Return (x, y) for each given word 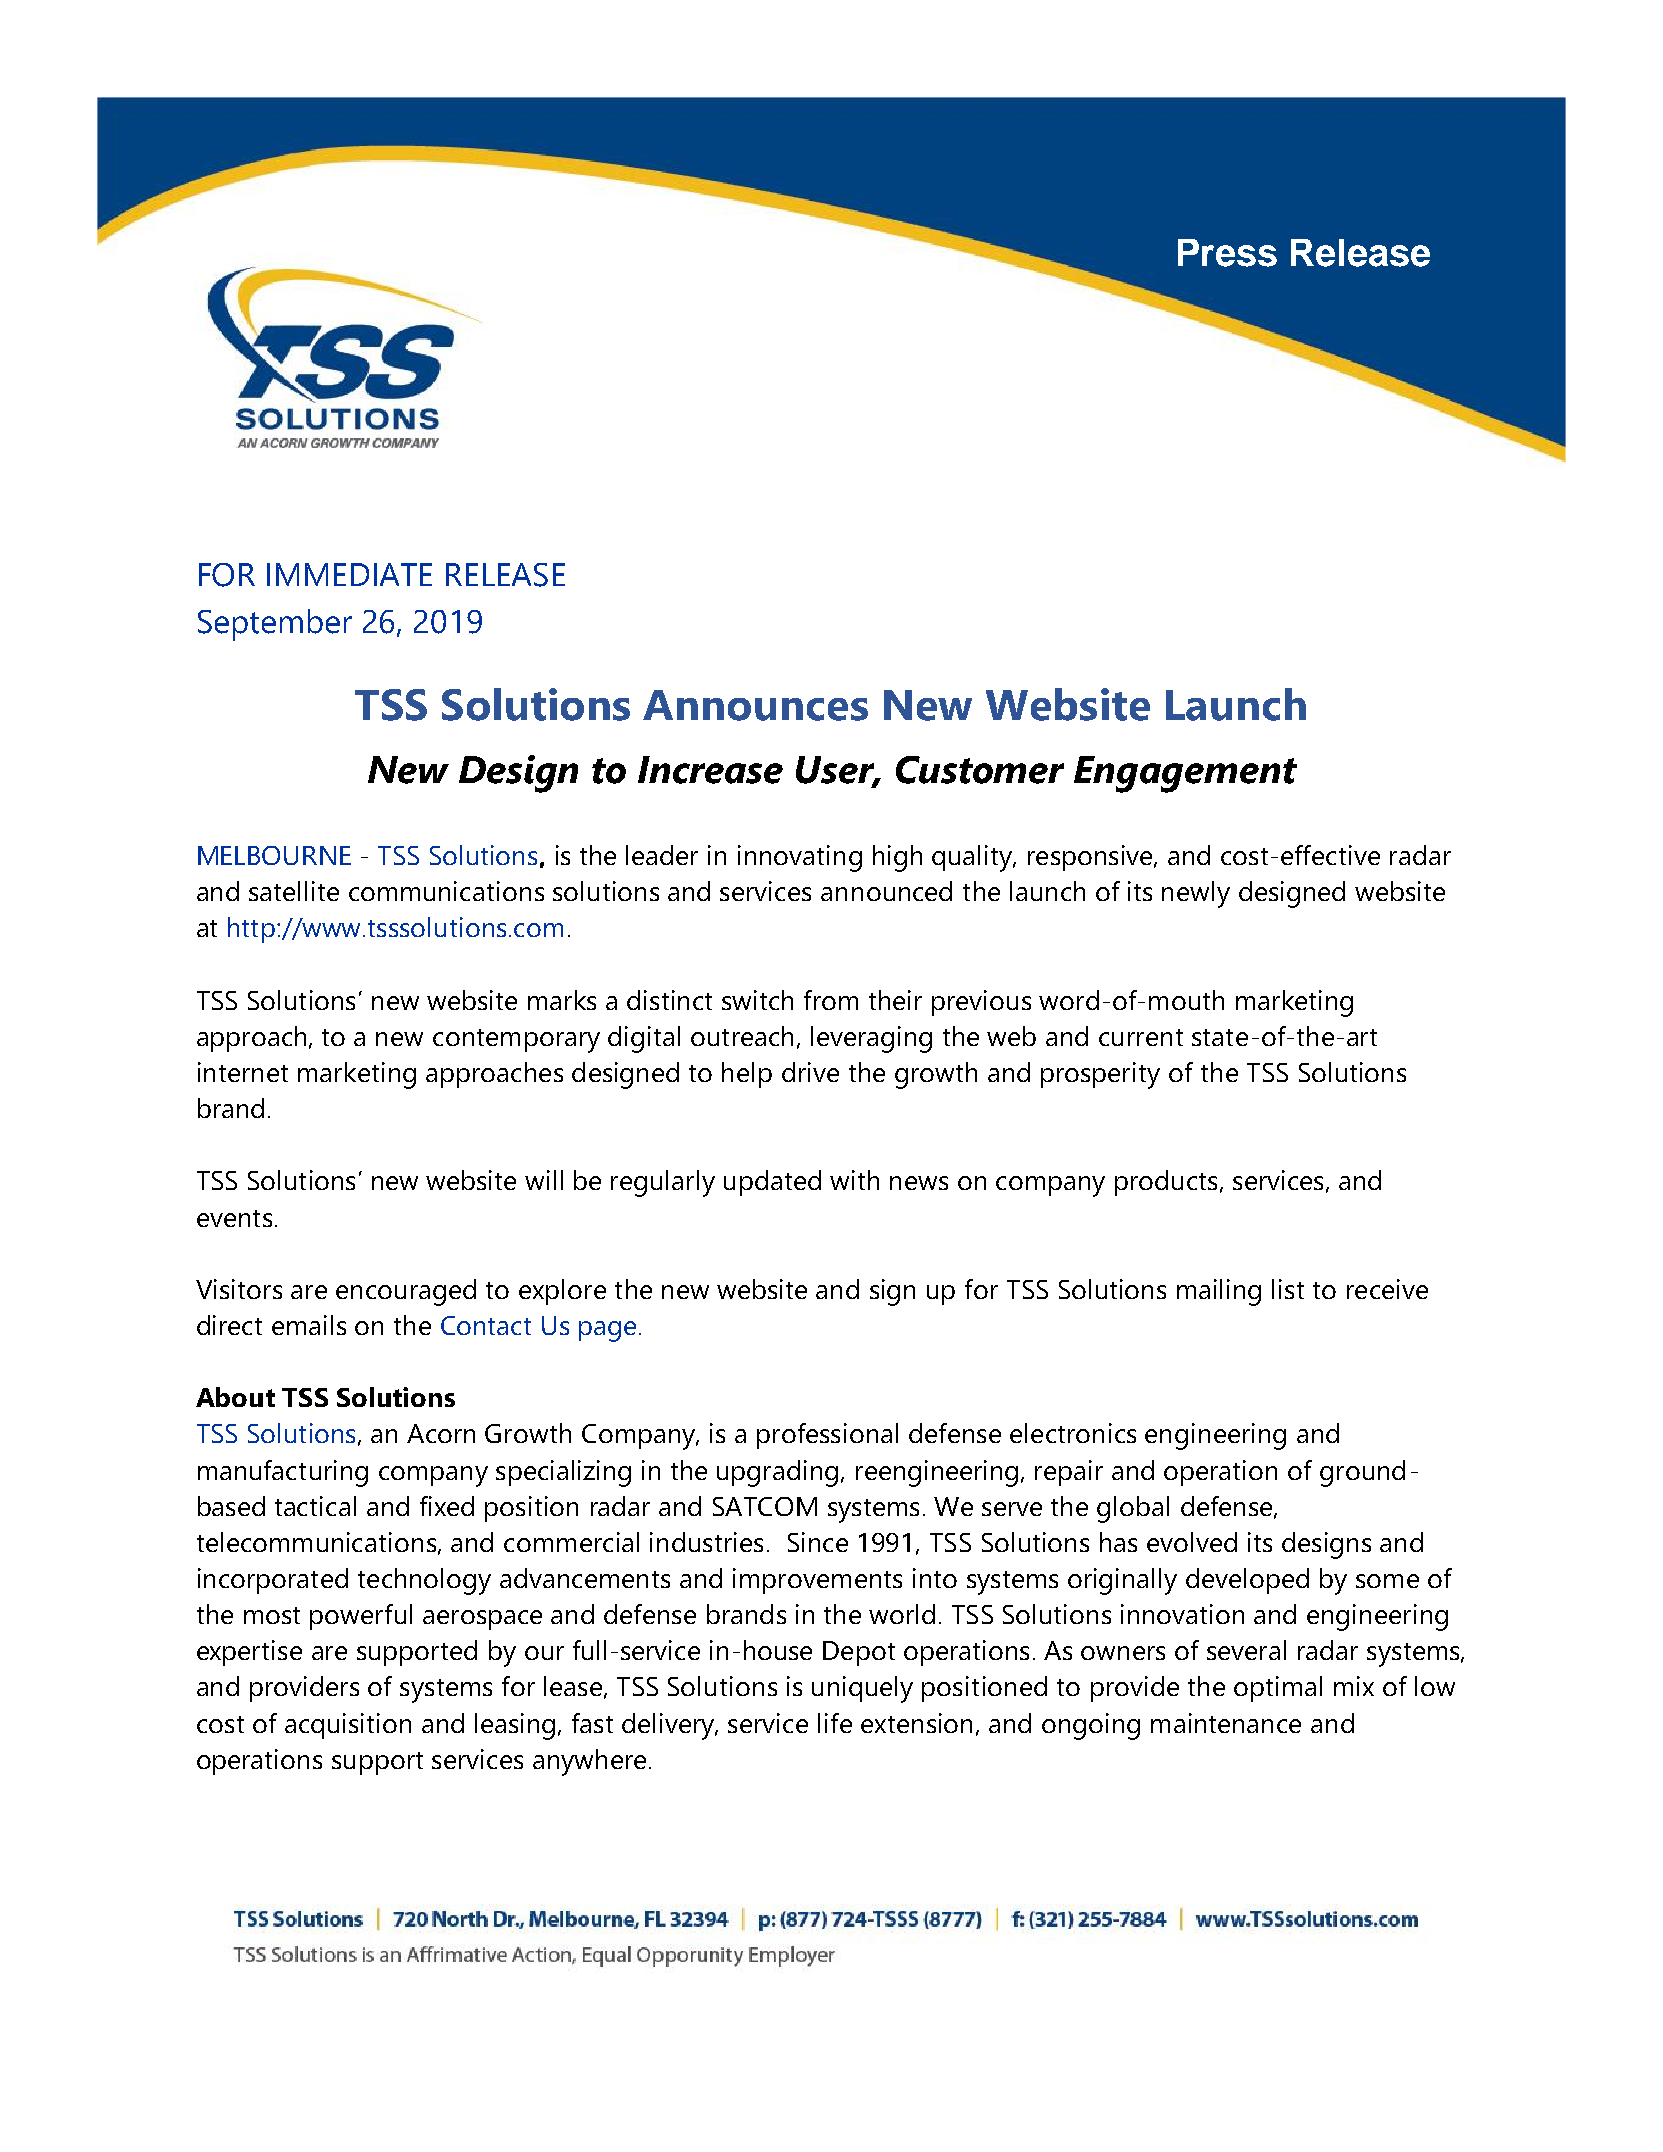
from (831, 1000)
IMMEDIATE (349, 574)
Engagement (1185, 774)
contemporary (516, 1041)
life (835, 1723)
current (1141, 1037)
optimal (1278, 1689)
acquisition (348, 1726)
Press (1227, 253)
